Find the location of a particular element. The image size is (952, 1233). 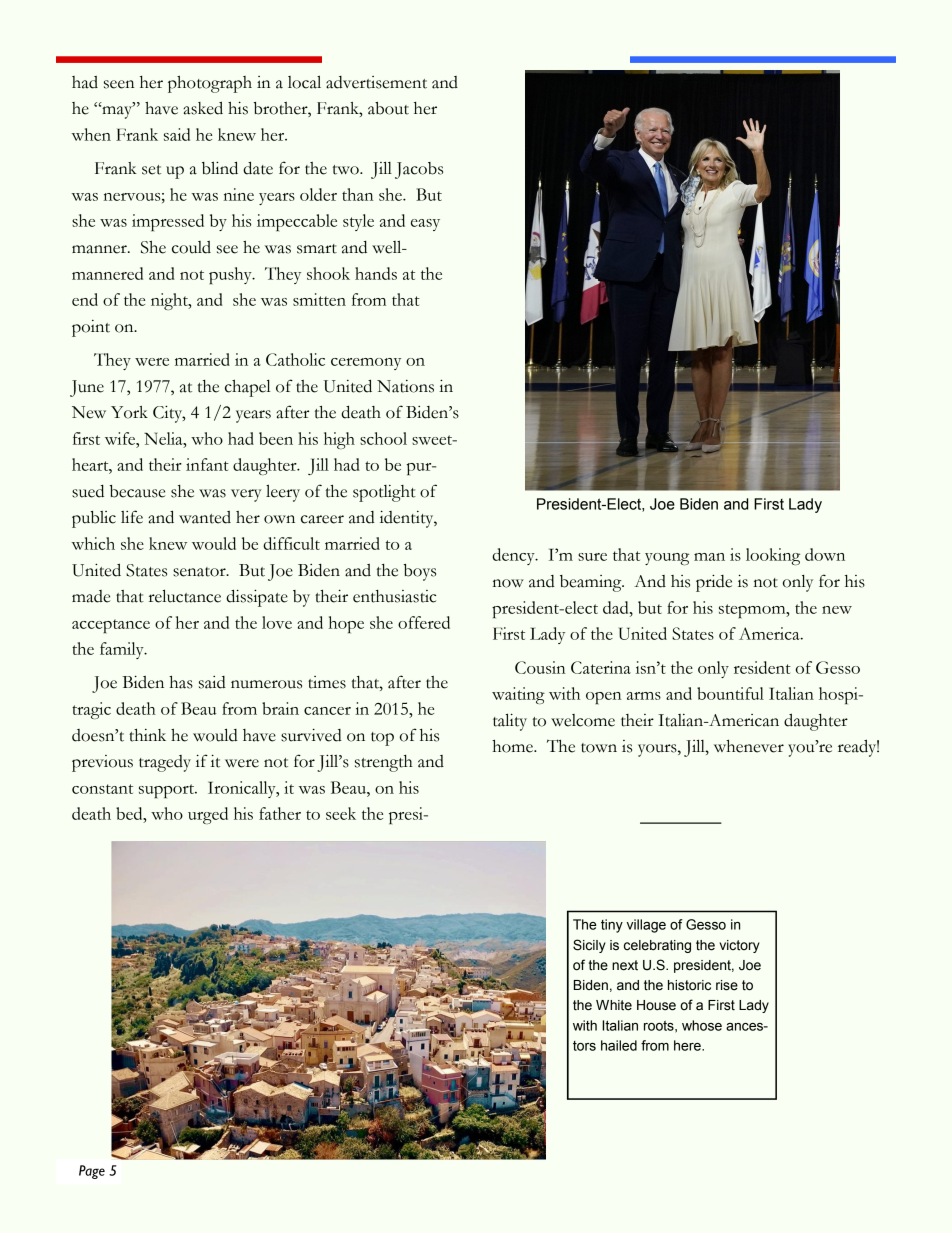

strength is located at coordinates (384, 763).
